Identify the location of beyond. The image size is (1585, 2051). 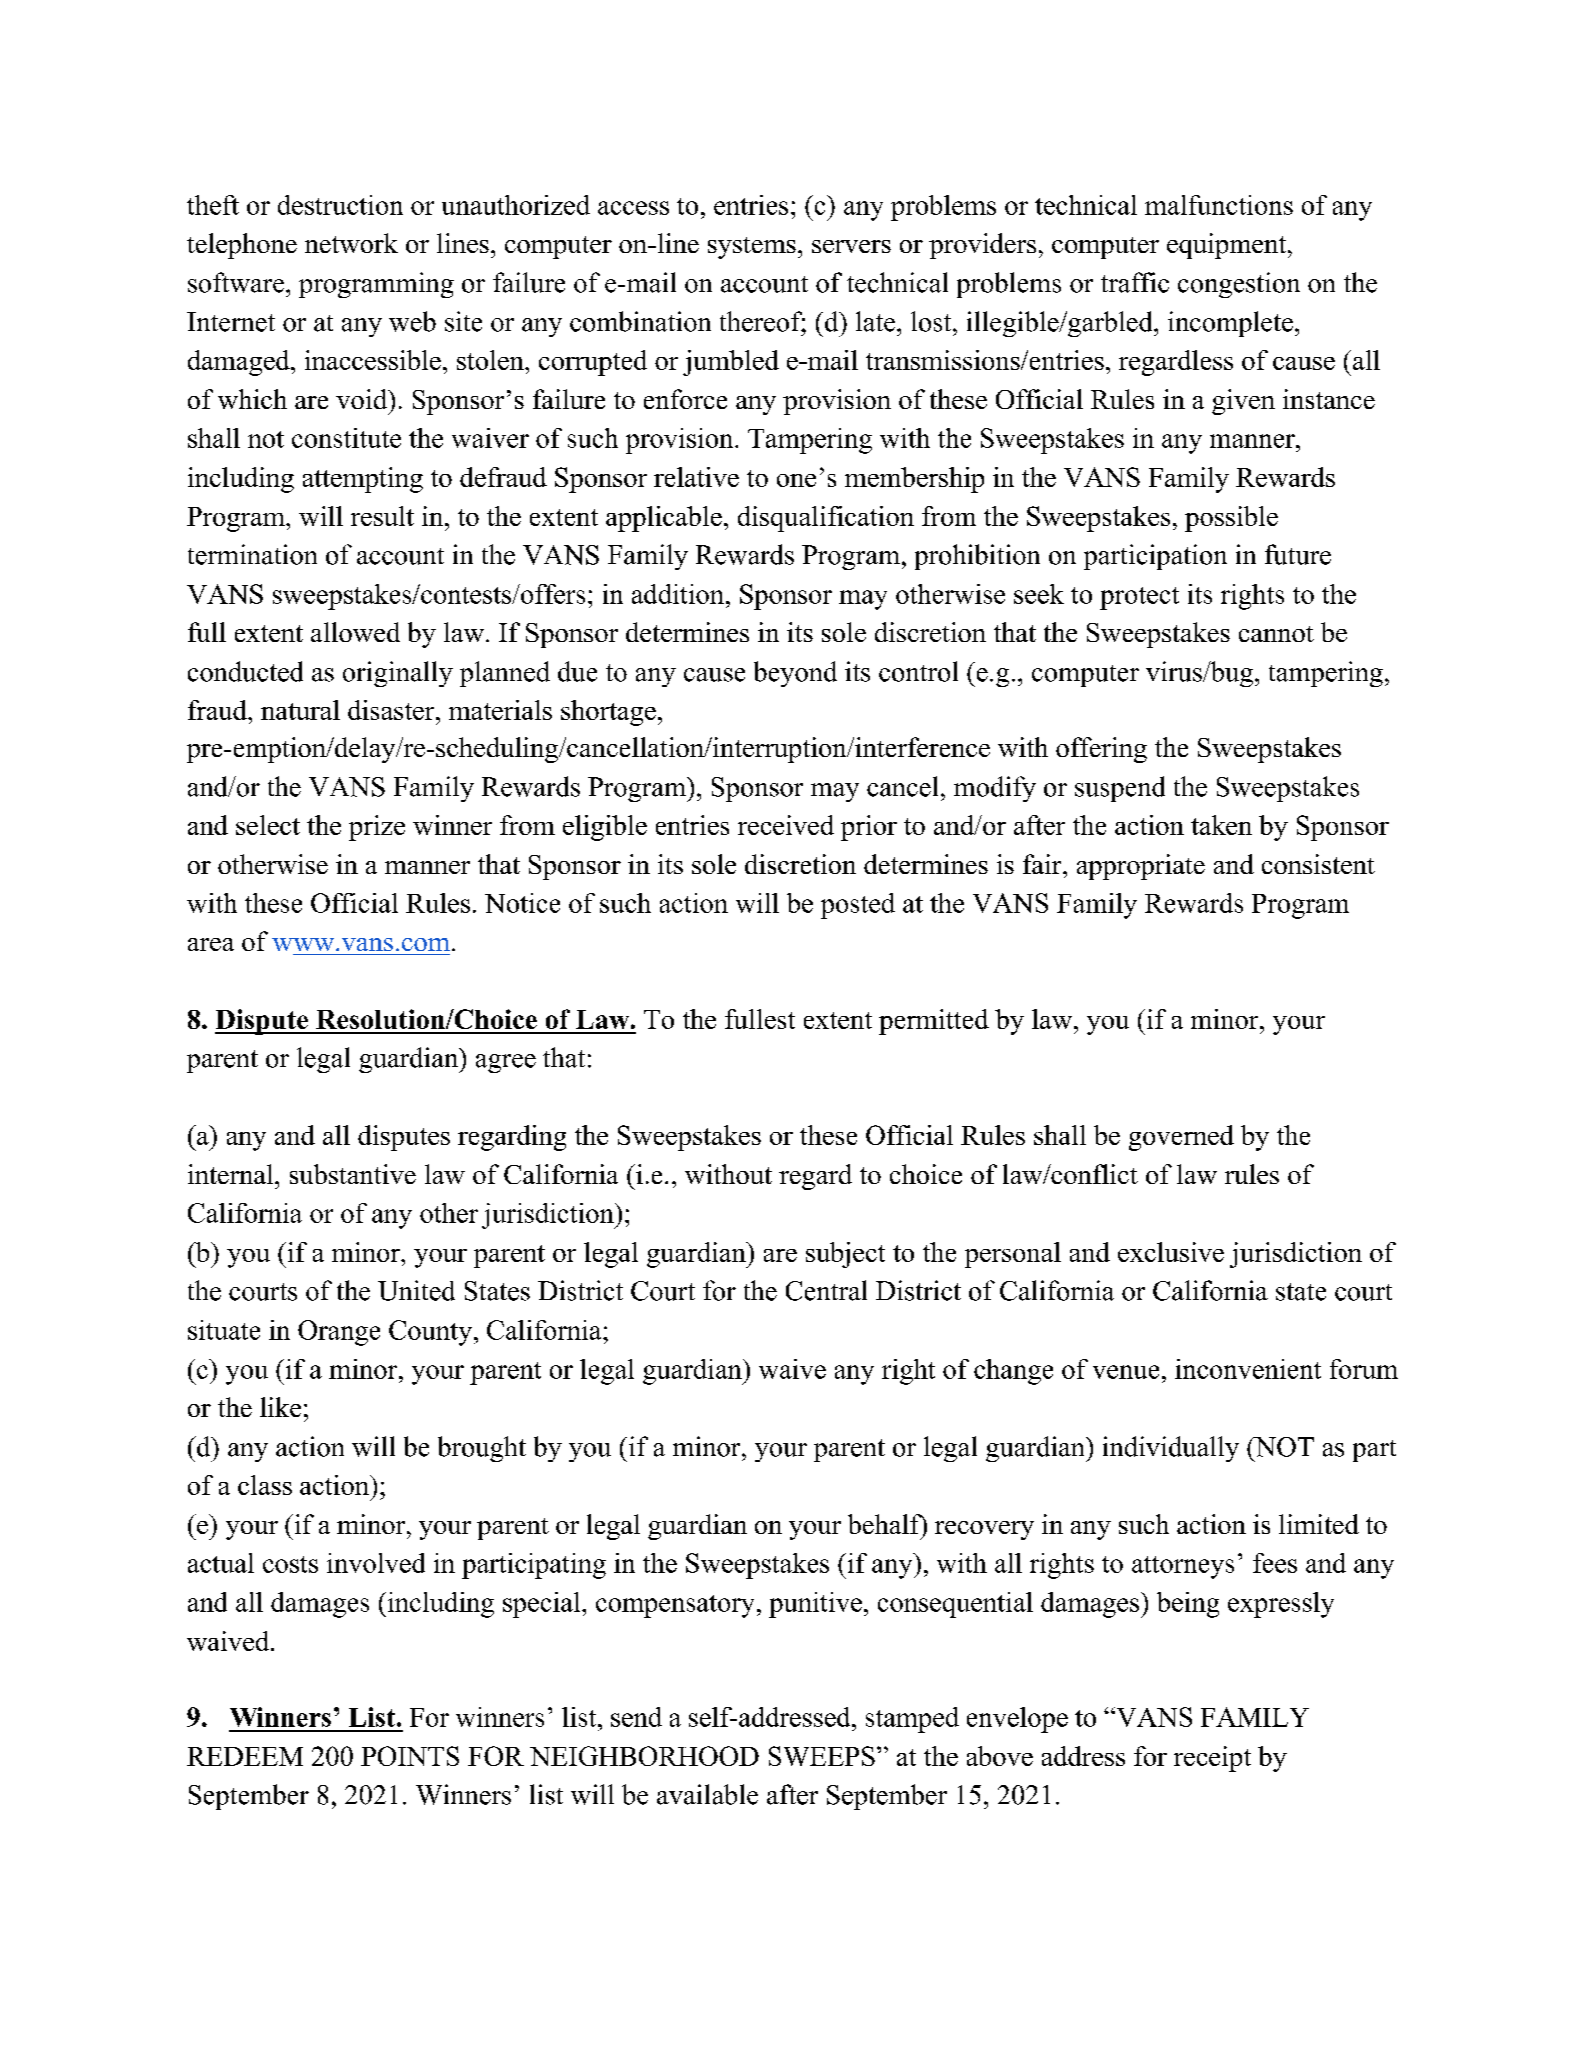
(795, 674).
